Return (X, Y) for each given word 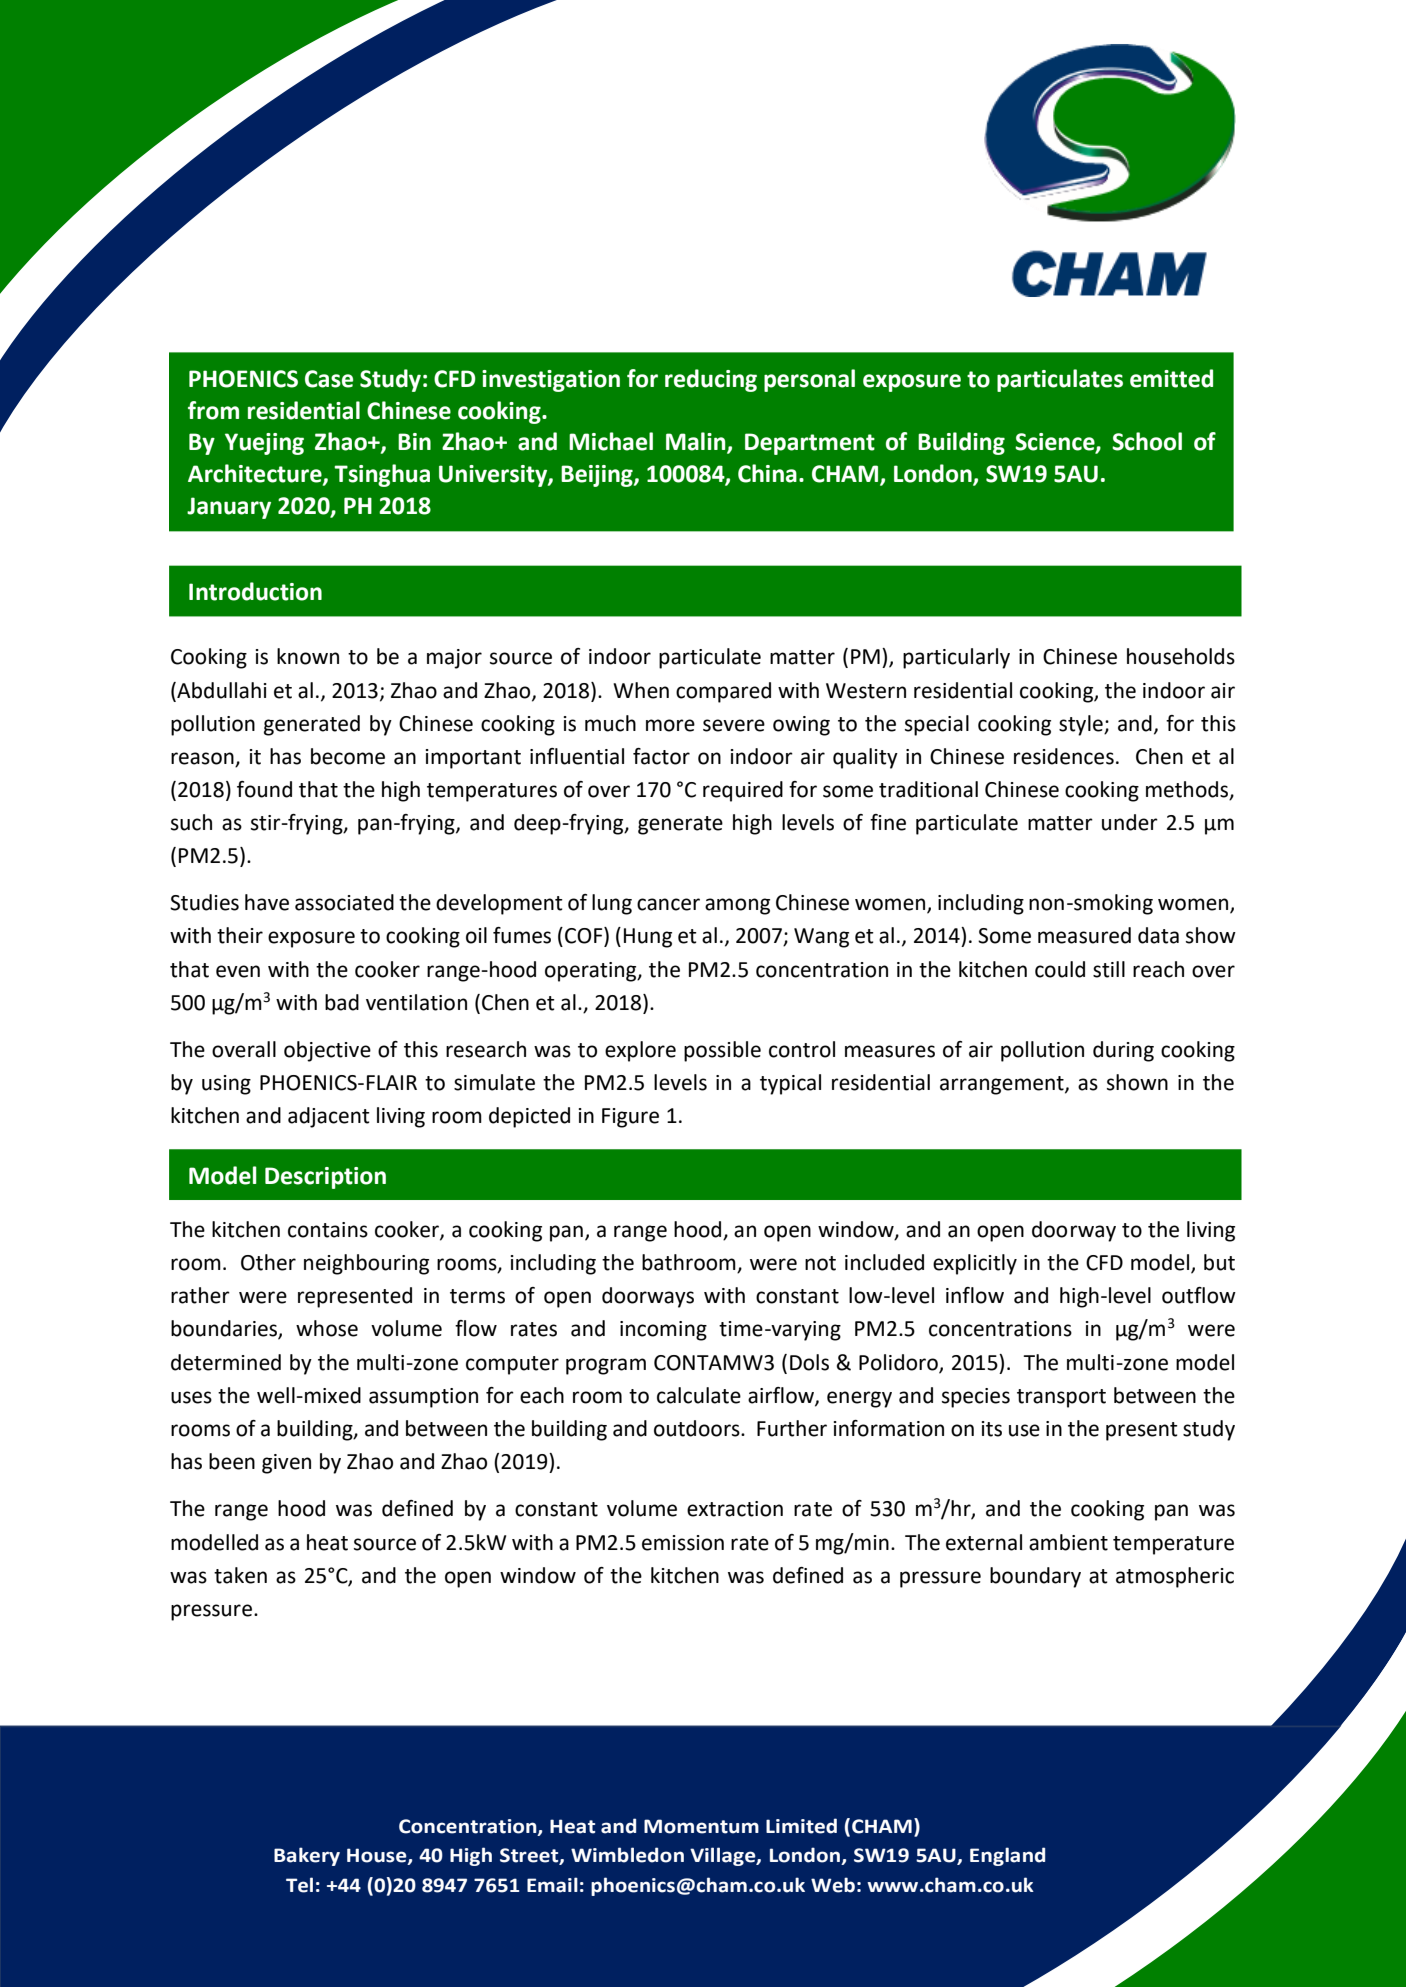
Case (329, 379)
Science (1056, 443)
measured (1084, 935)
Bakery (307, 1856)
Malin (697, 442)
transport (1061, 1398)
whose (327, 1328)
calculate (699, 1395)
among (737, 906)
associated (344, 902)
